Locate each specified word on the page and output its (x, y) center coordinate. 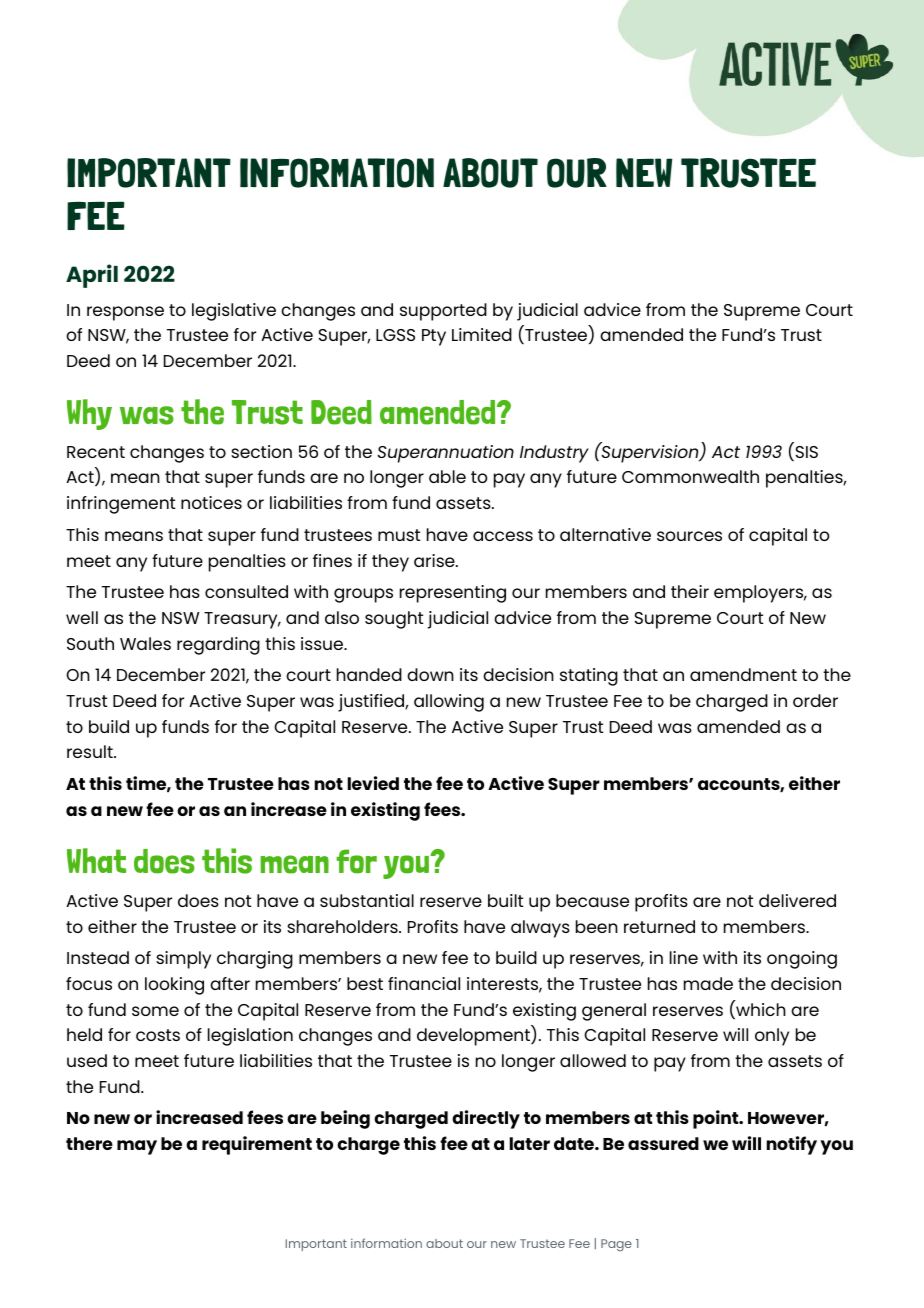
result (91, 751)
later (530, 1143)
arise (435, 560)
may (137, 1147)
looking (174, 986)
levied (373, 783)
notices (211, 502)
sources (689, 536)
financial (424, 983)
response (125, 313)
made (708, 983)
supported (443, 312)
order (815, 700)
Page (616, 1245)
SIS (805, 453)
